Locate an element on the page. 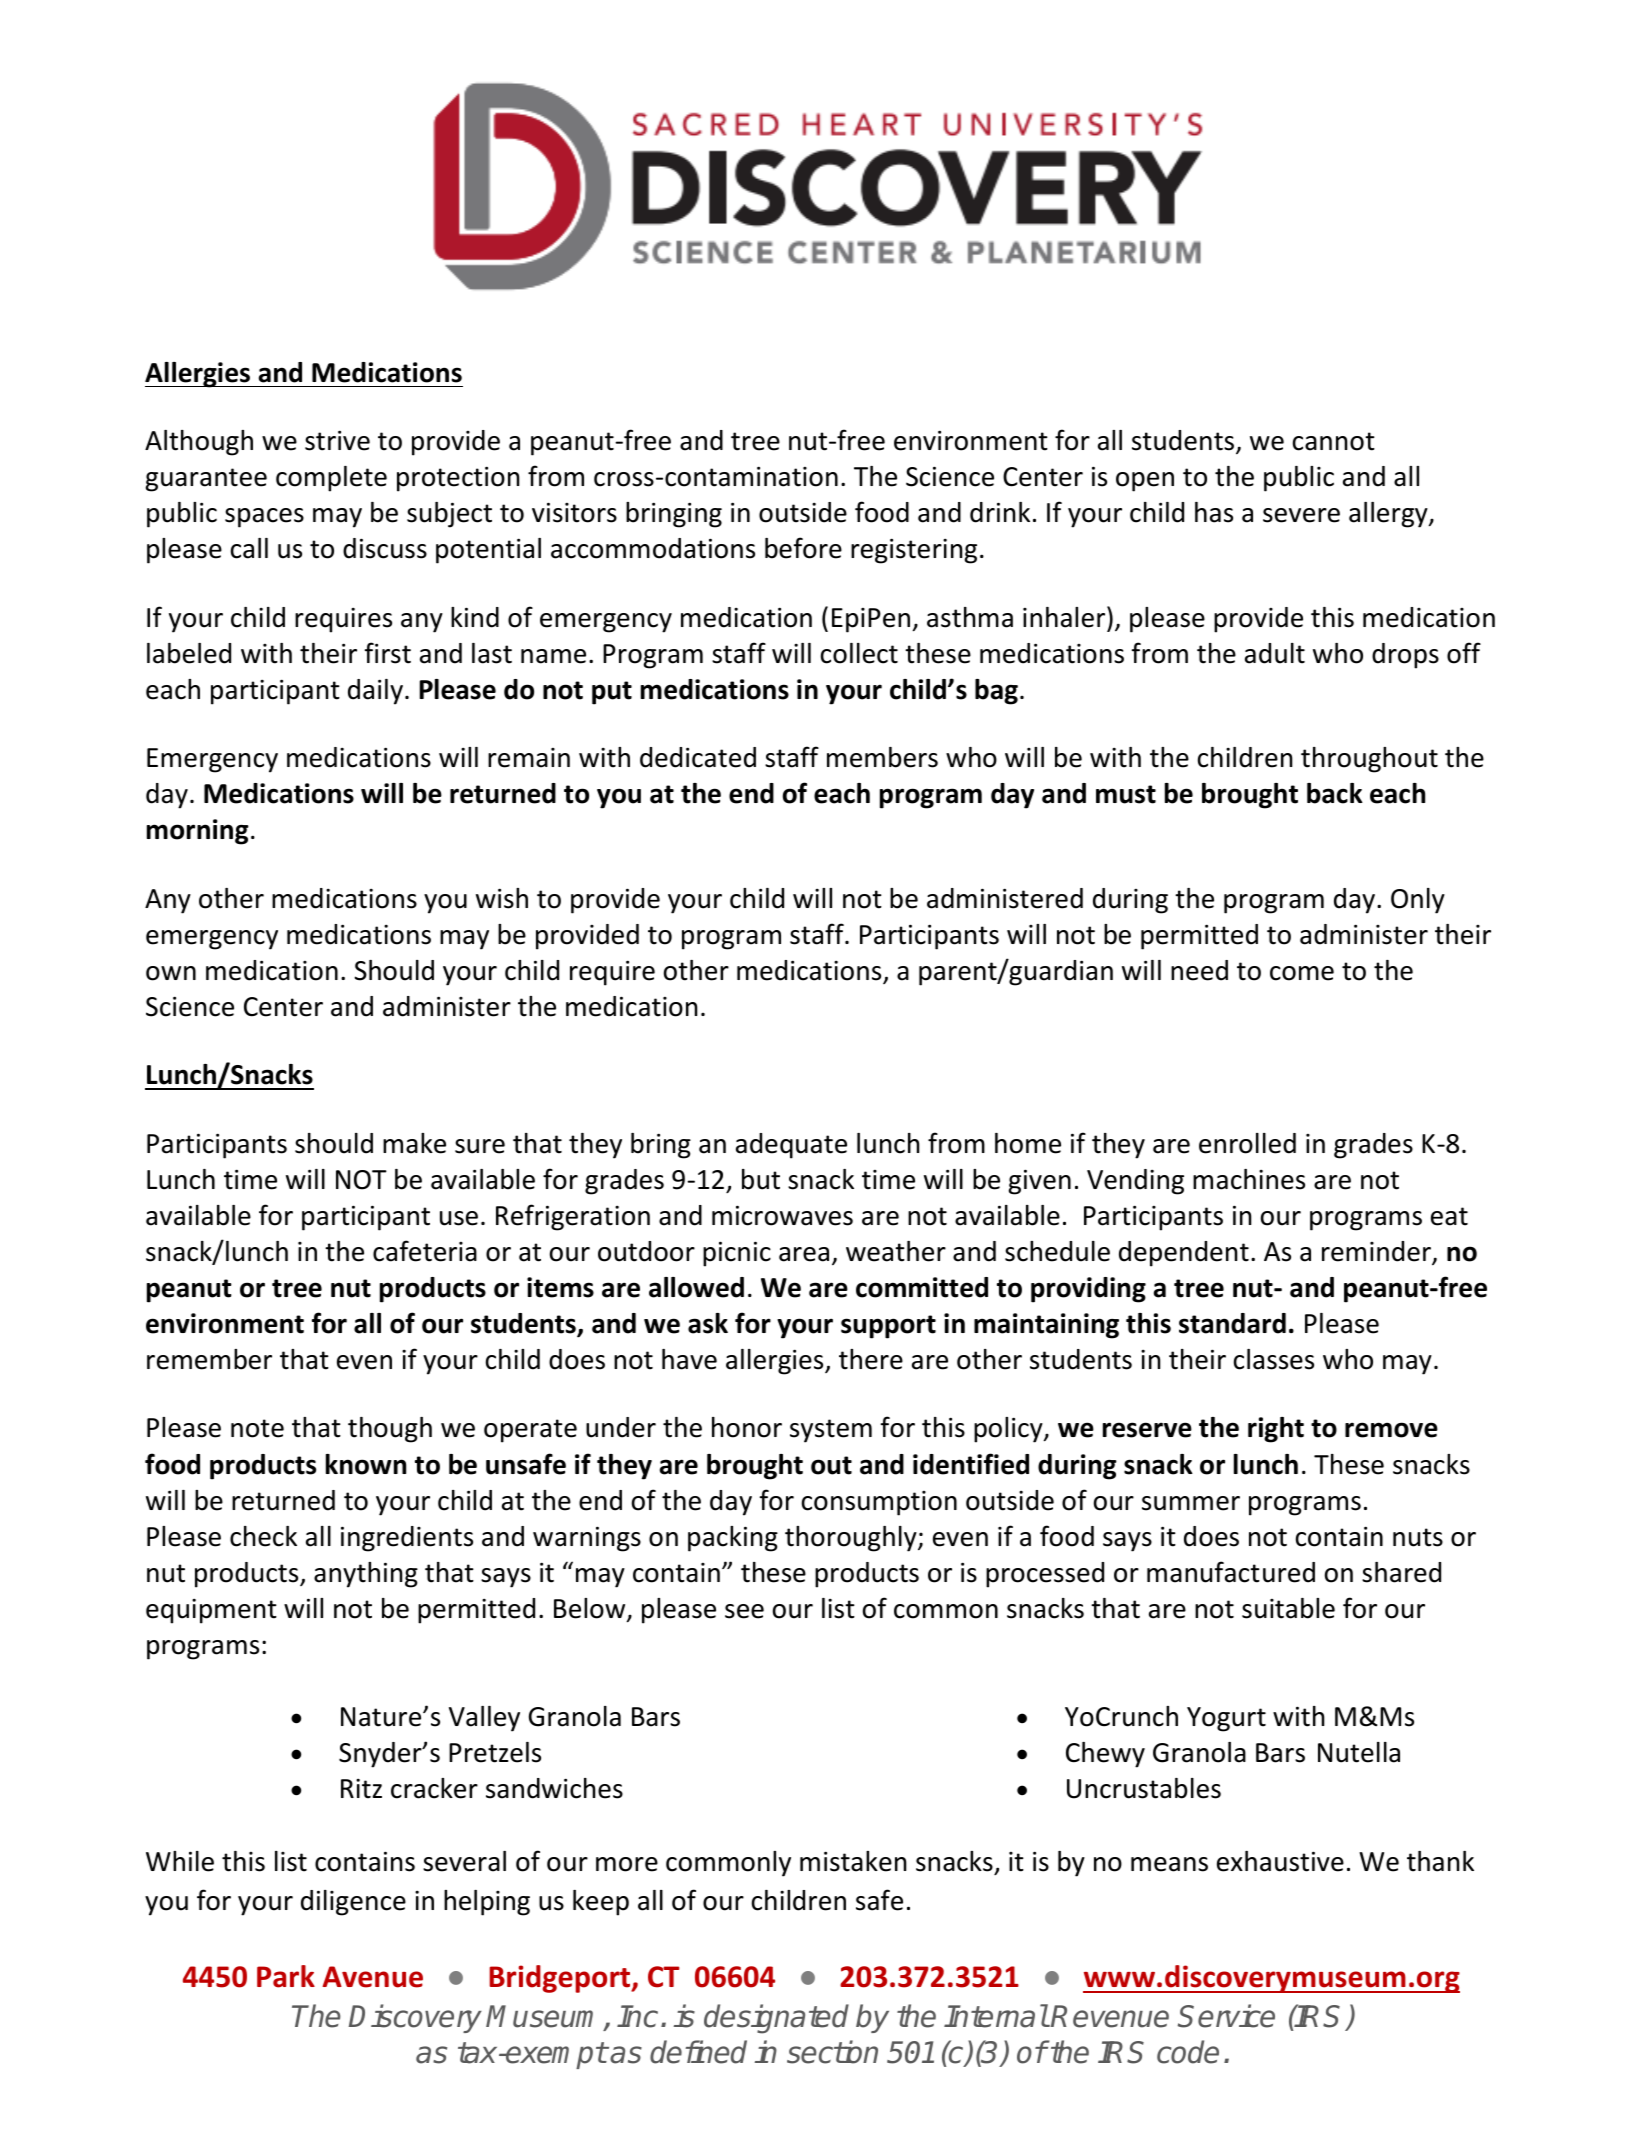  Avenue is located at coordinates (372, 1977).
